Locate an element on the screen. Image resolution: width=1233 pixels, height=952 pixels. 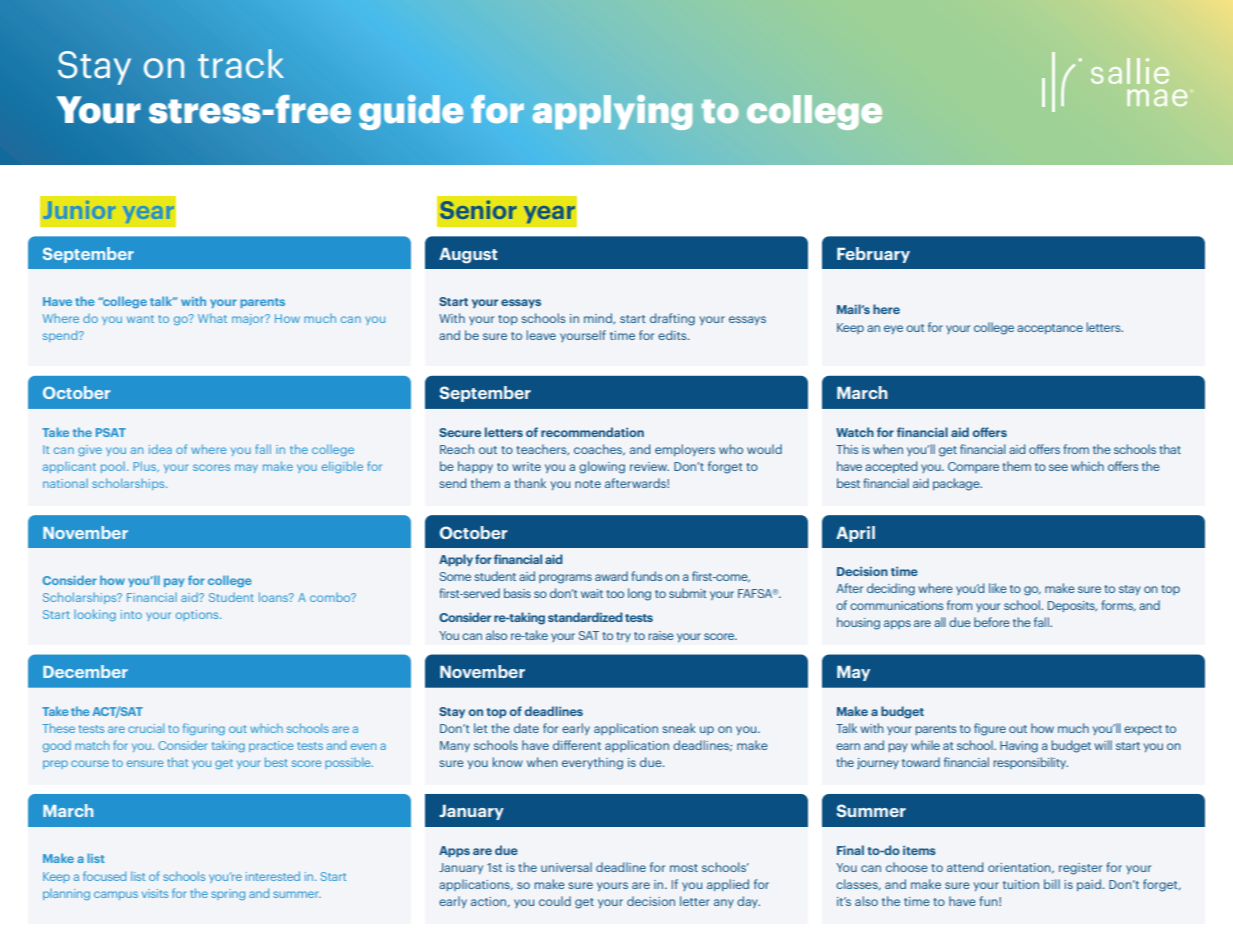
universal is located at coordinates (566, 867).
